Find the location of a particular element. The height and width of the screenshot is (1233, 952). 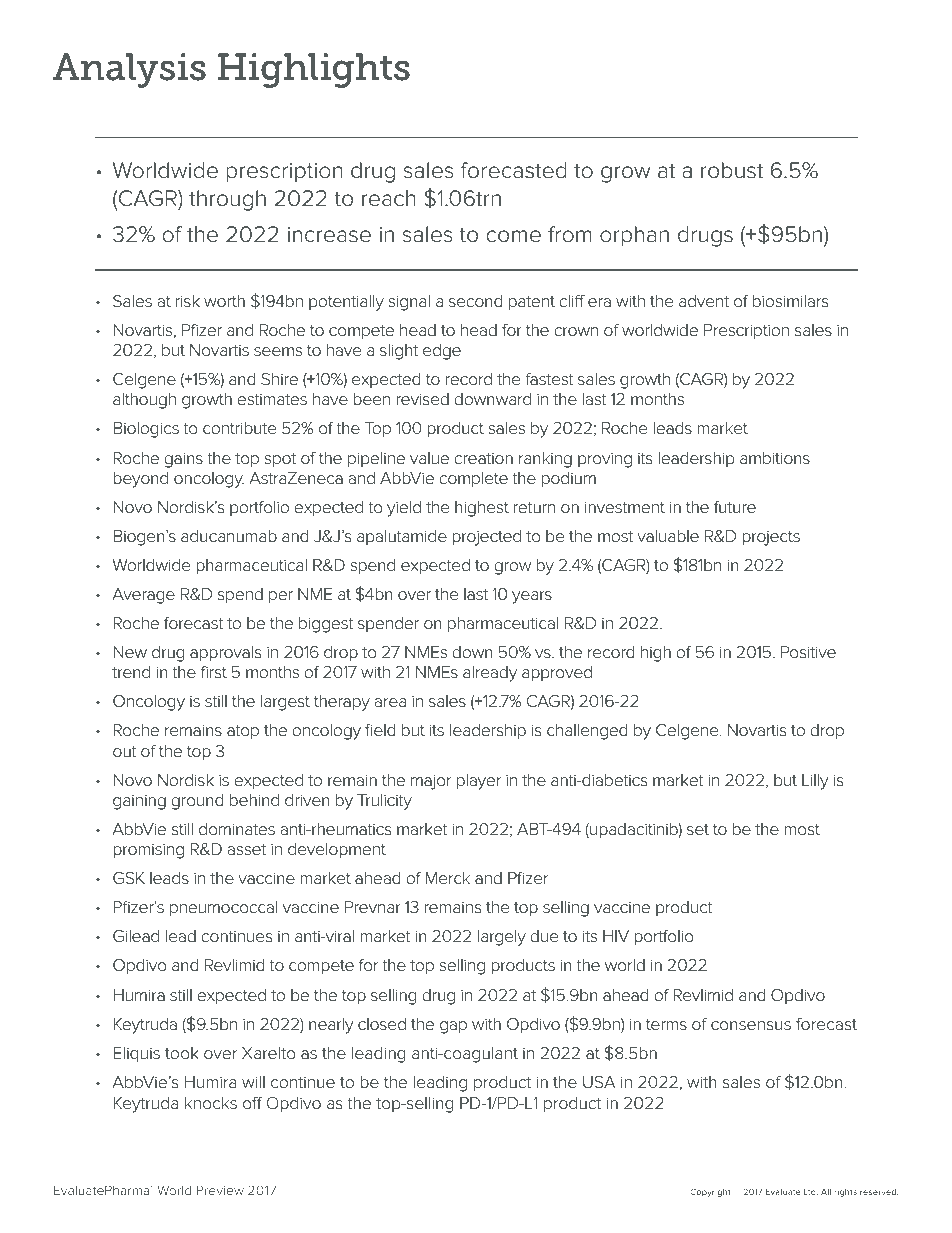

Preview is located at coordinates (220, 1190).
